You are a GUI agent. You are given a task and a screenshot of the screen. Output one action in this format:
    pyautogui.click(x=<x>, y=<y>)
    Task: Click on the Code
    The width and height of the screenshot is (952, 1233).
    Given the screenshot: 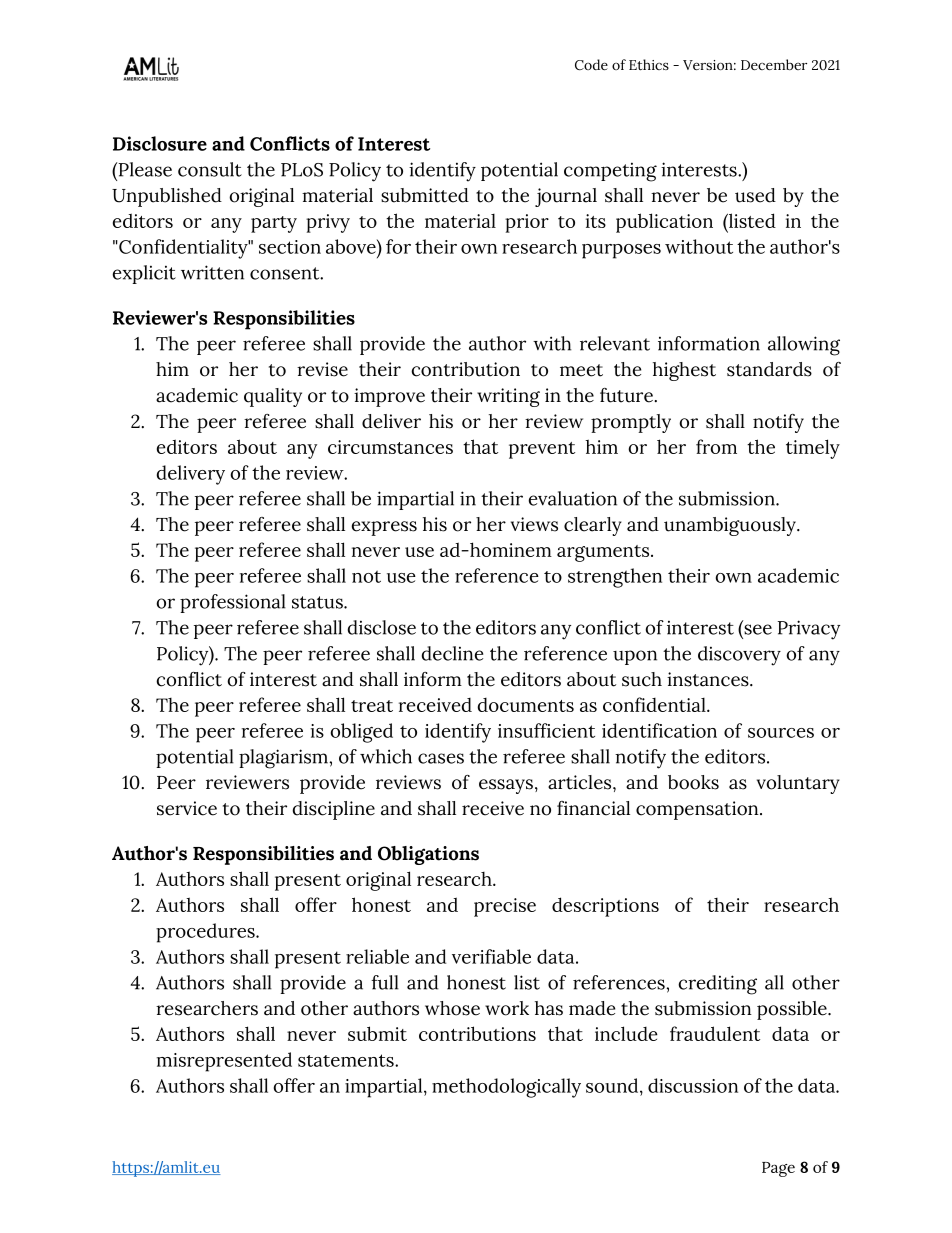 What is the action you would take?
    pyautogui.click(x=591, y=65)
